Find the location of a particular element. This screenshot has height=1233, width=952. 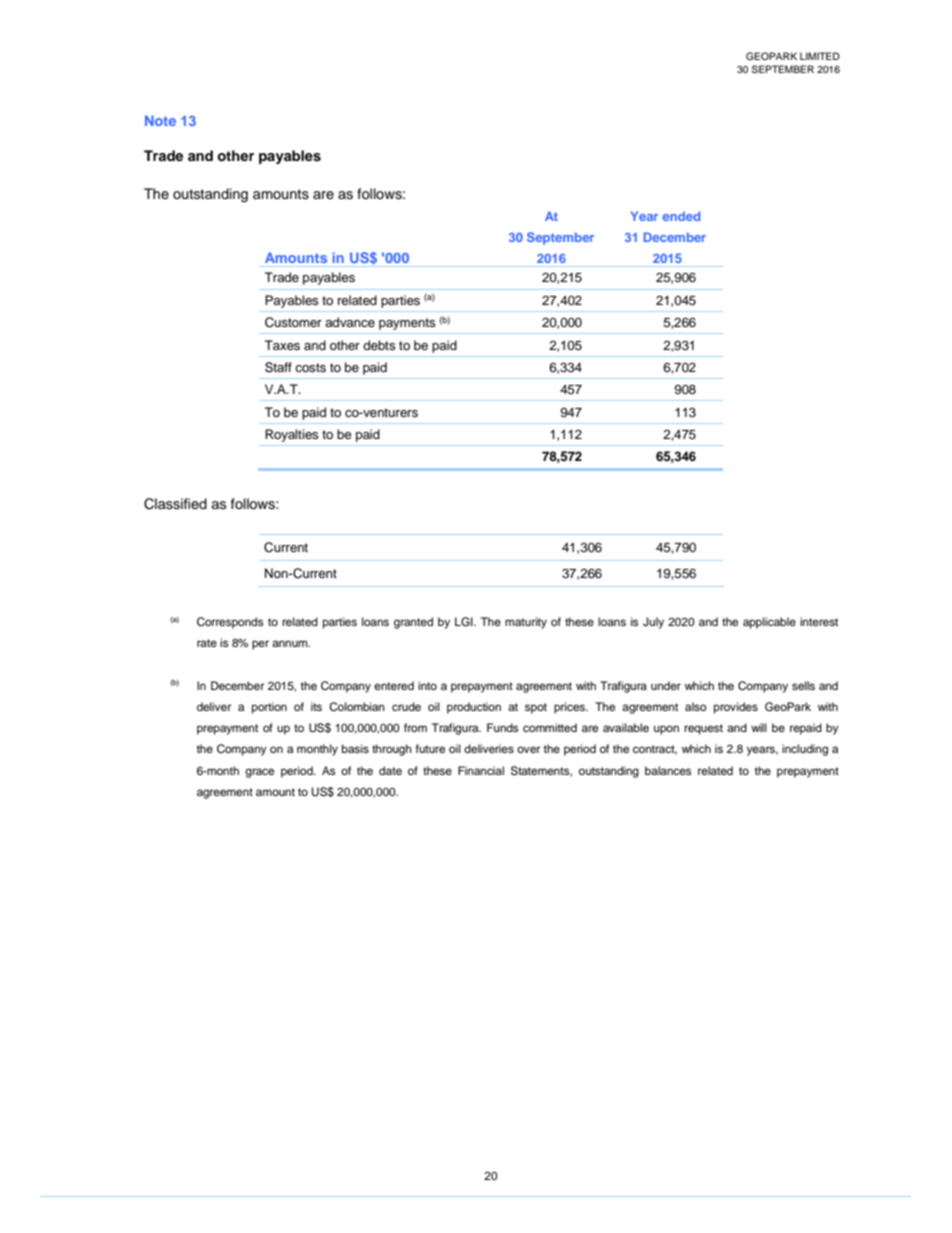

LGI is located at coordinates (465, 622).
